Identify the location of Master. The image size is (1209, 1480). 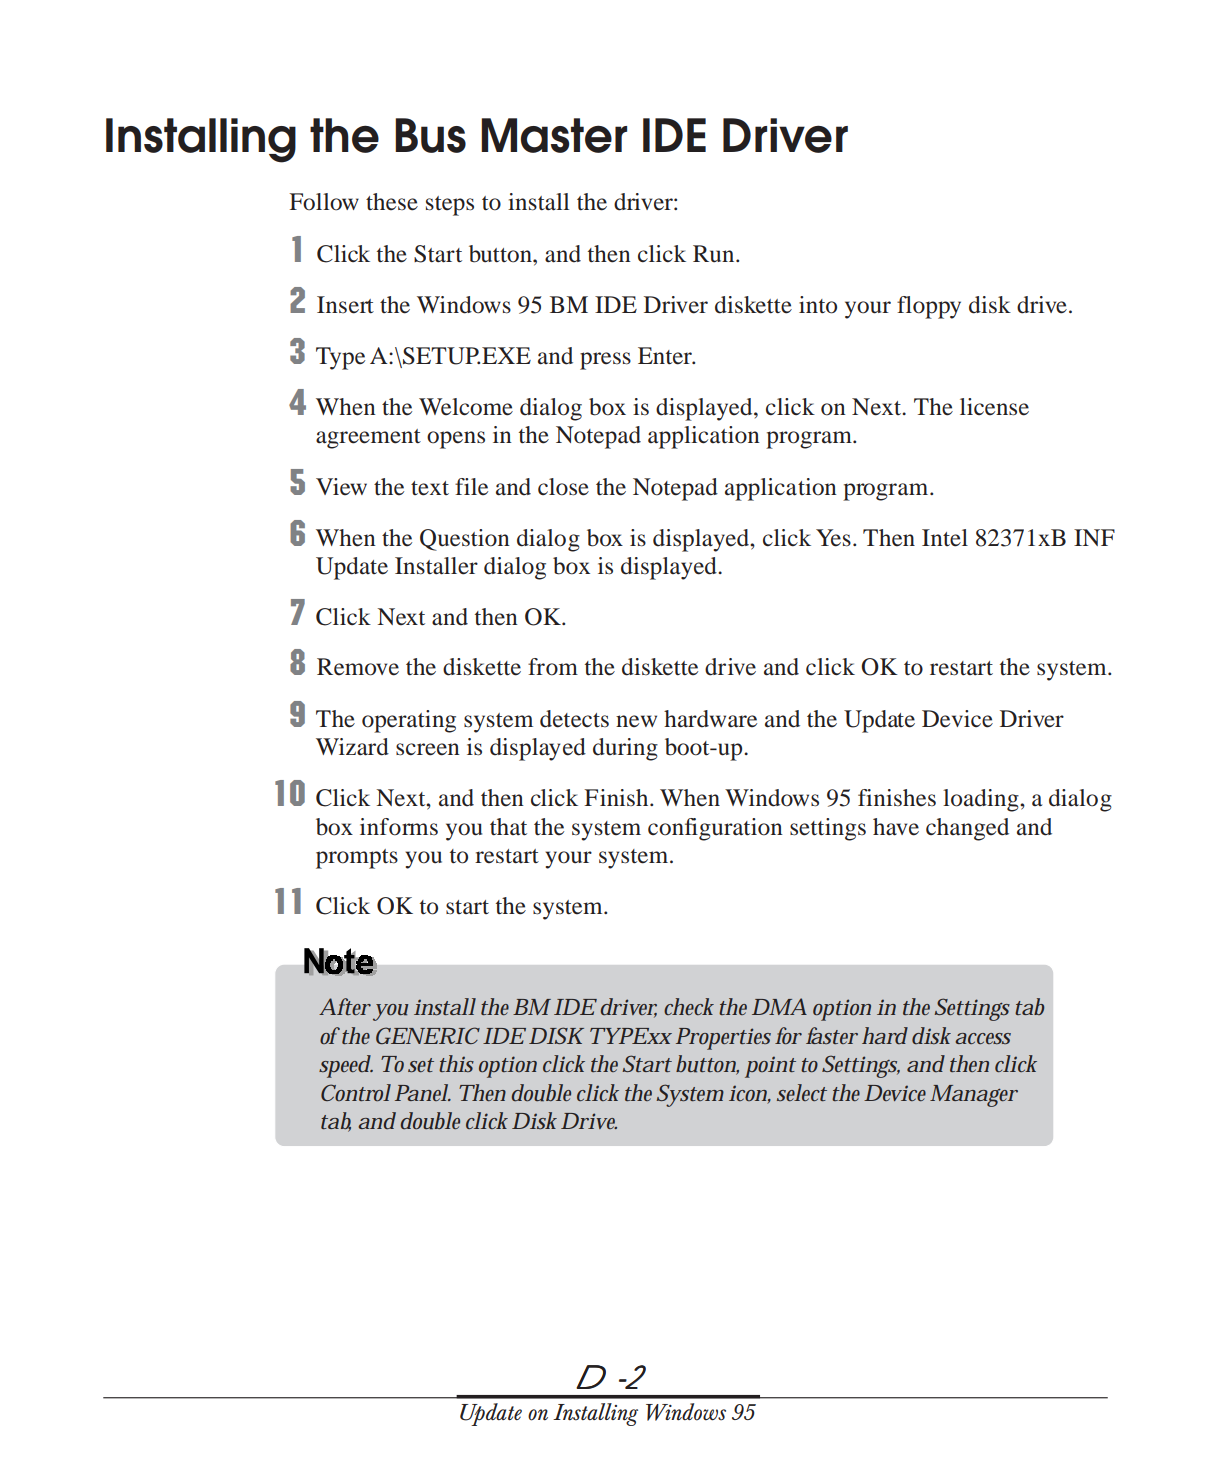
(554, 135).
